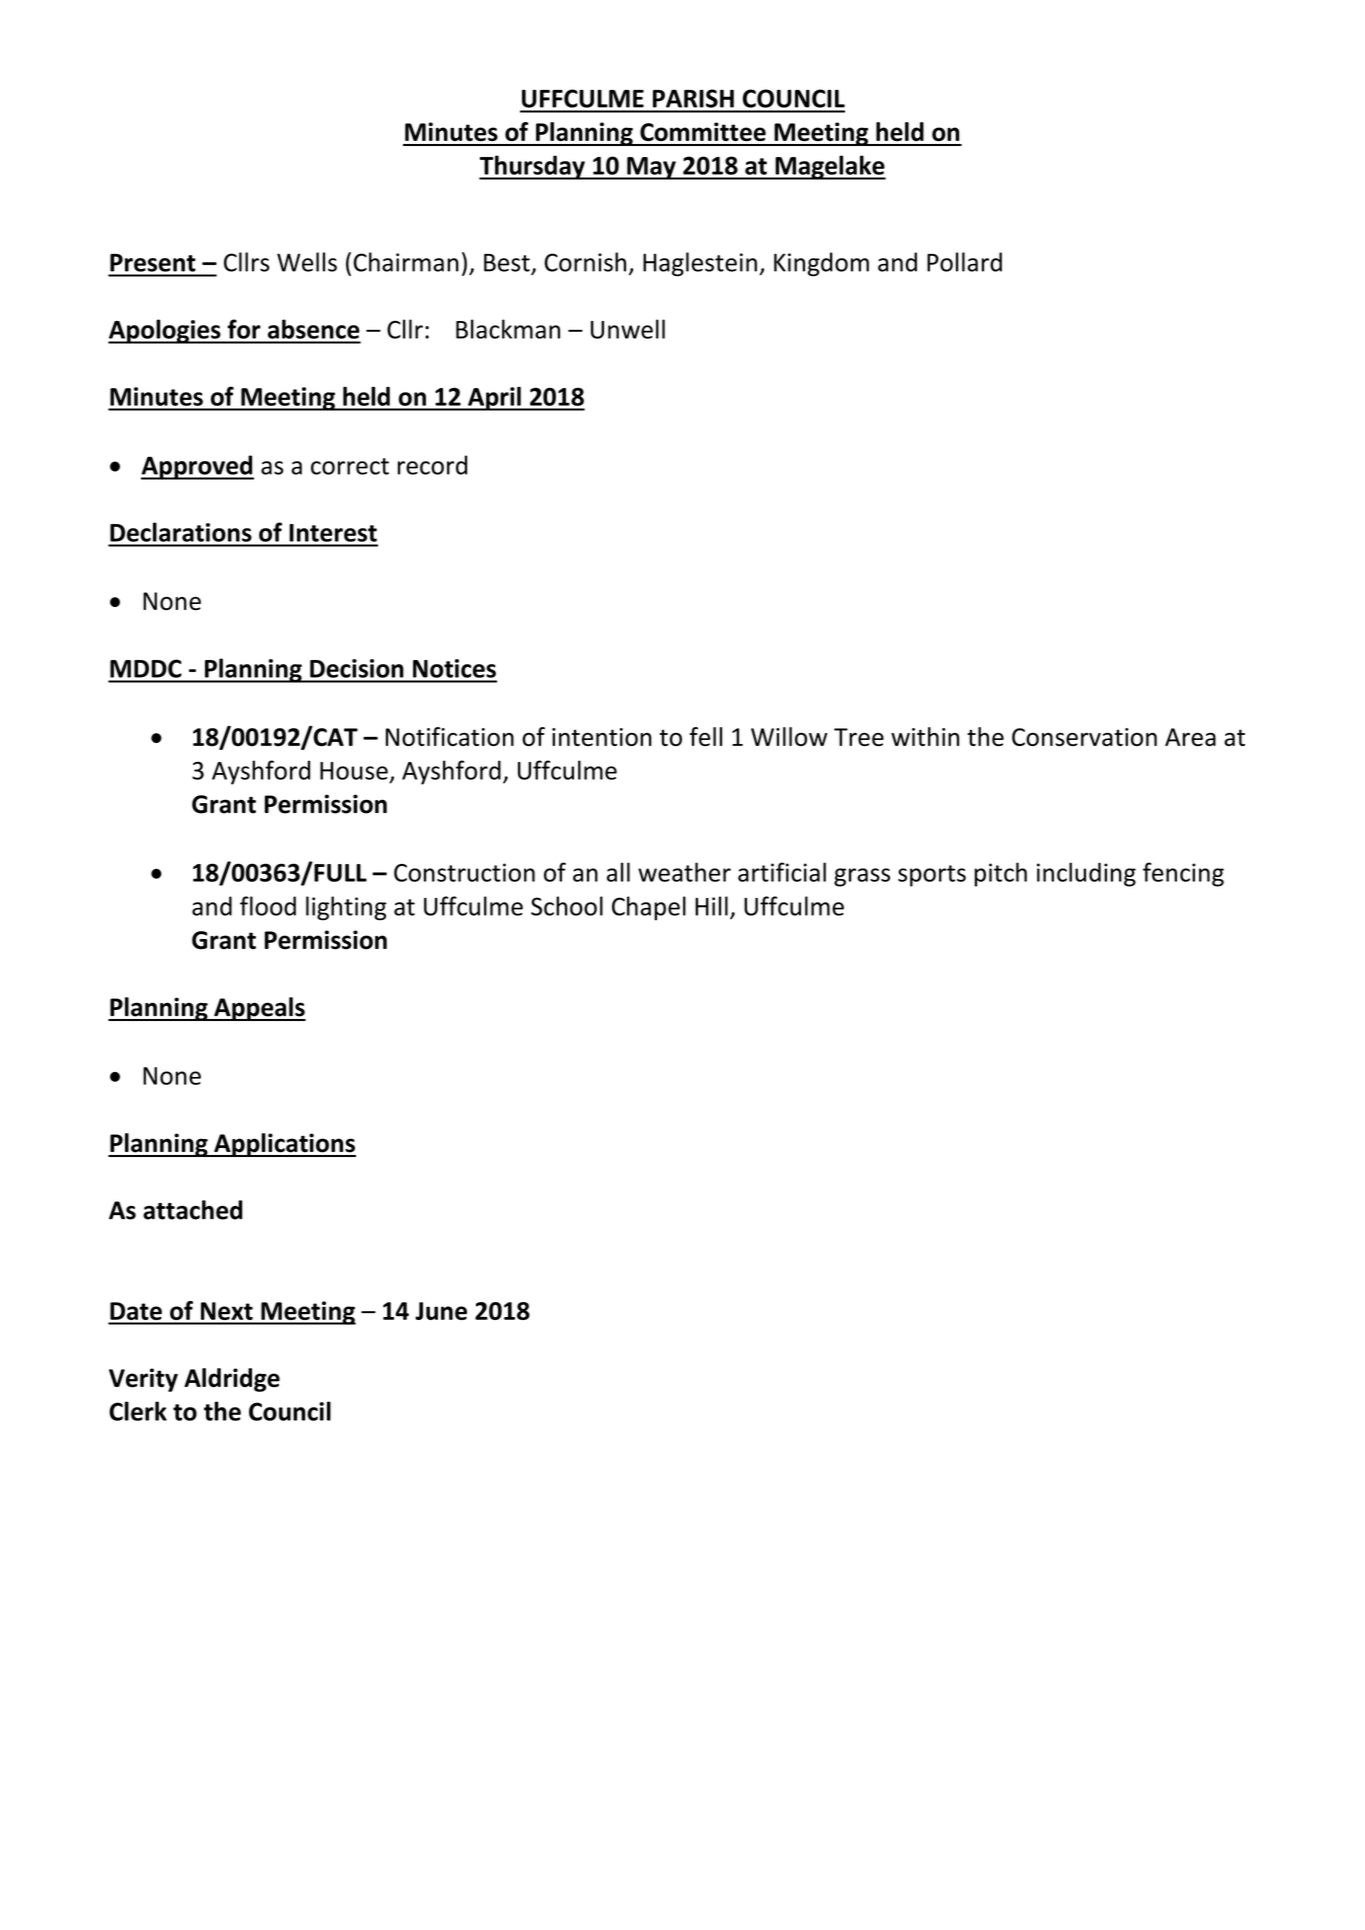 The height and width of the page is (1930, 1365). What do you see at coordinates (1086, 874) in the page?
I see `including` at bounding box center [1086, 874].
